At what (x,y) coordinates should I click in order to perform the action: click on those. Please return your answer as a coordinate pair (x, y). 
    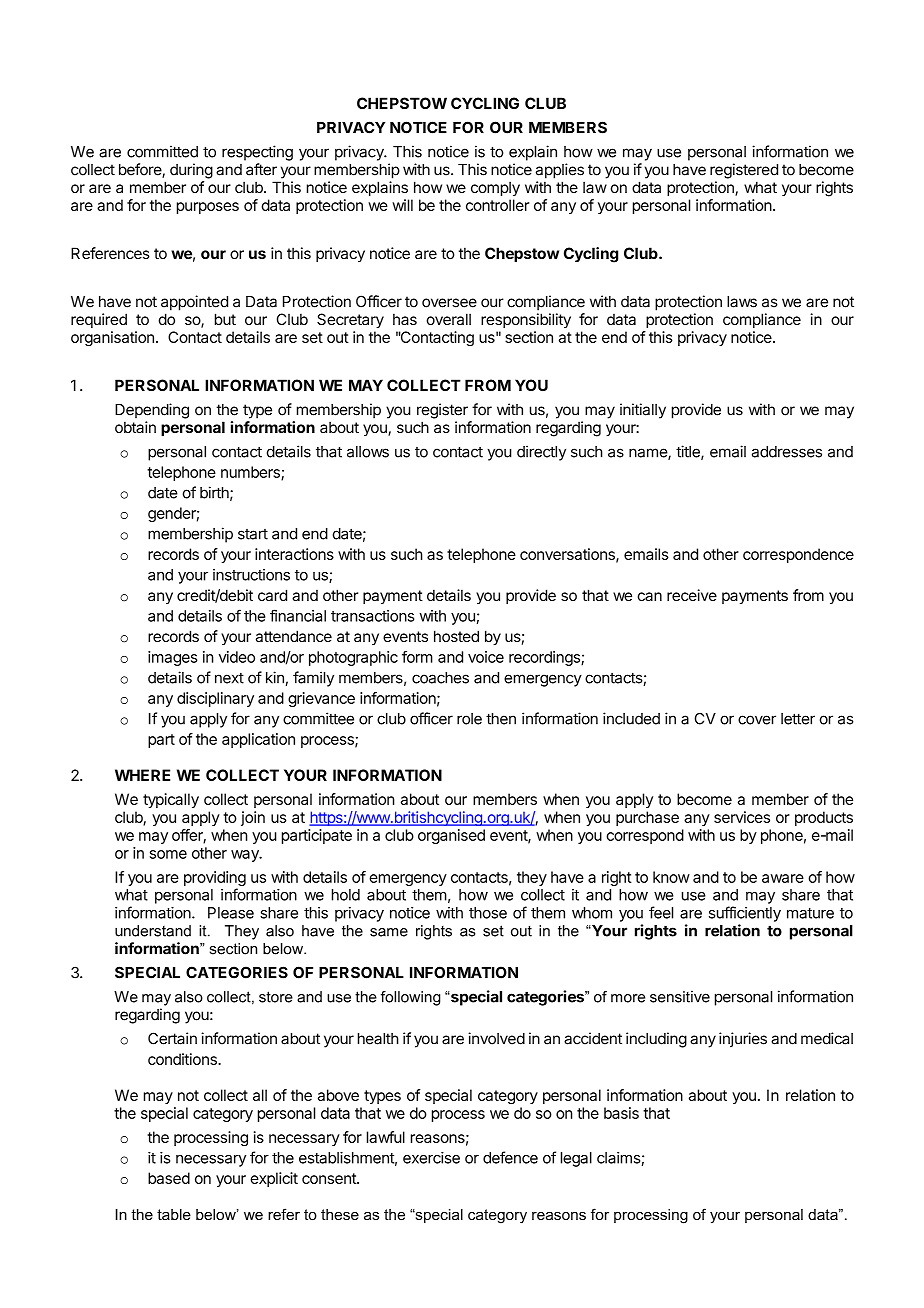
    Looking at the image, I should click on (488, 913).
